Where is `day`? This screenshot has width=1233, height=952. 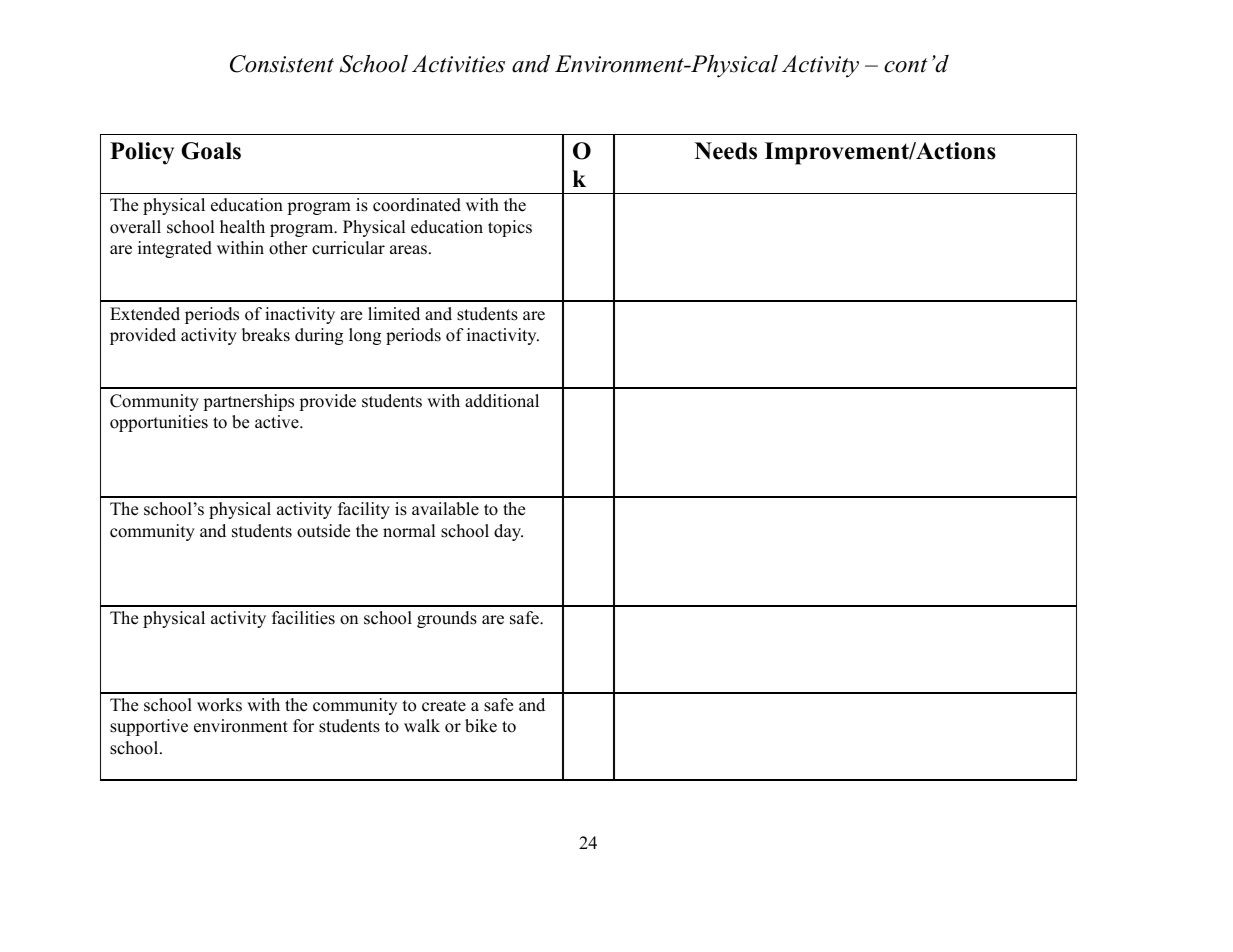
day is located at coordinates (508, 532).
